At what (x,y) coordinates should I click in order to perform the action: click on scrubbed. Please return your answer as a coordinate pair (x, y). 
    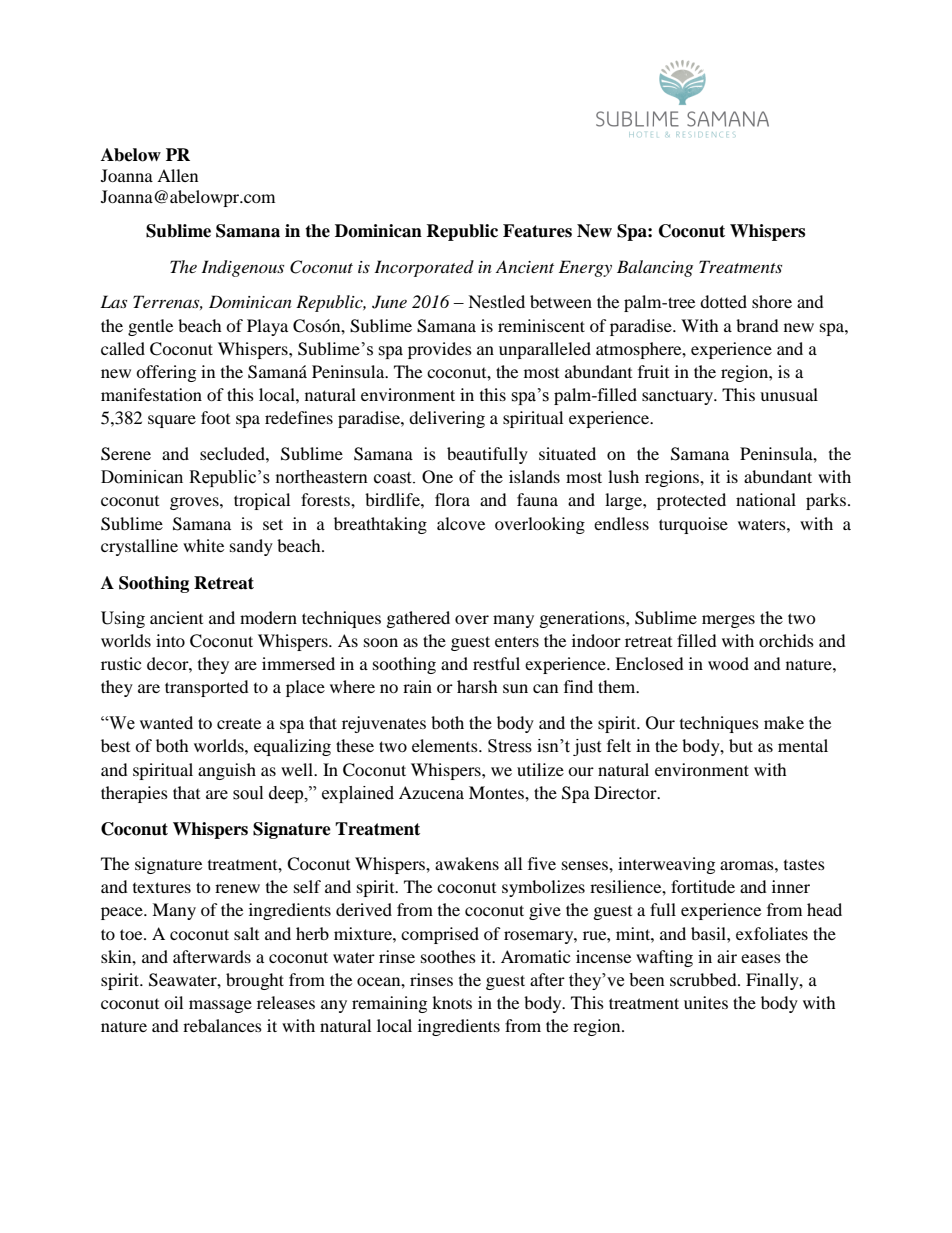
    Looking at the image, I should click on (704, 979).
